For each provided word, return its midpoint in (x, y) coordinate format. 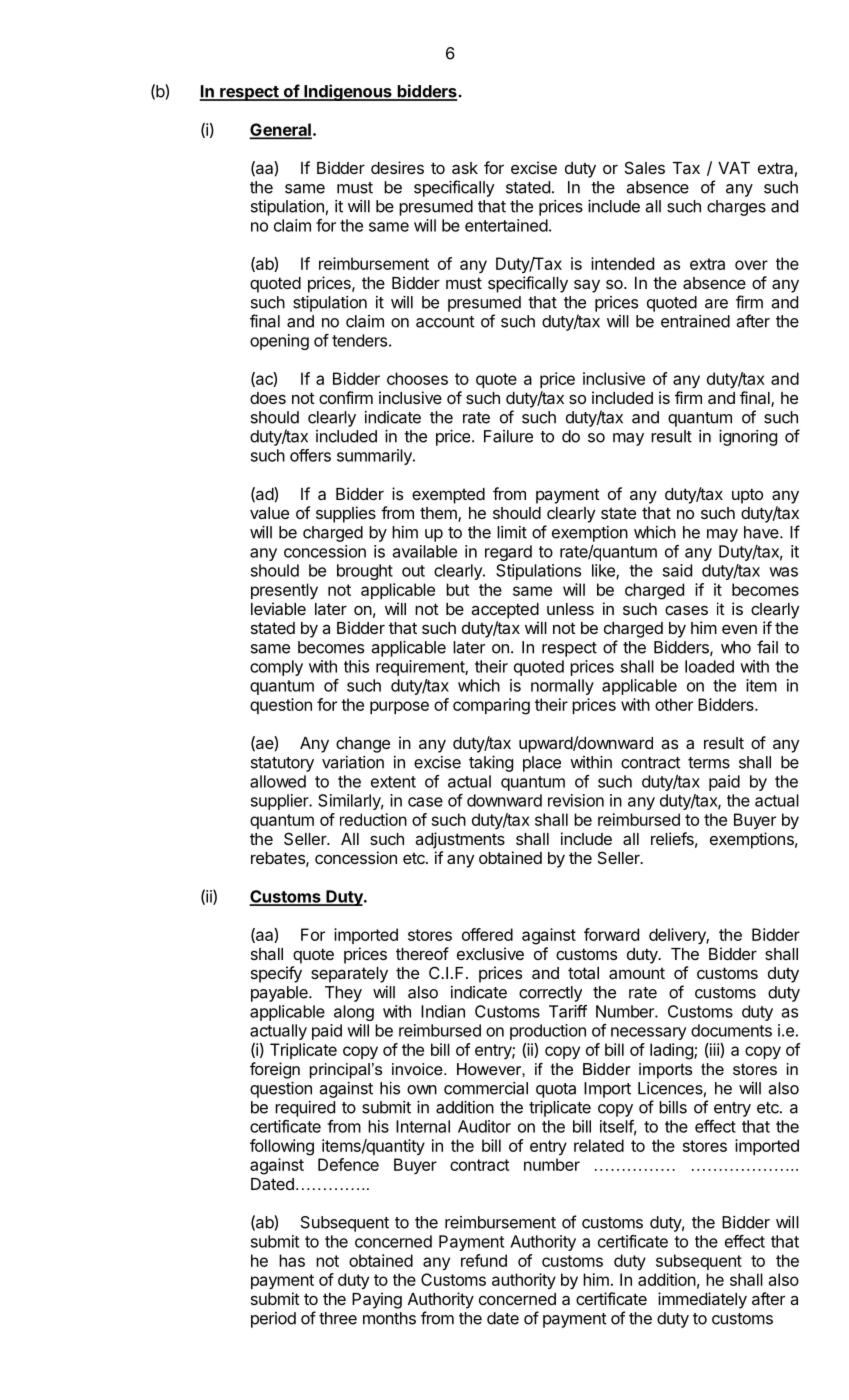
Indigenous (348, 92)
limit (512, 532)
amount (637, 973)
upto (747, 496)
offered (487, 934)
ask (465, 168)
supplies (346, 514)
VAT (734, 168)
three (338, 1318)
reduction (373, 819)
